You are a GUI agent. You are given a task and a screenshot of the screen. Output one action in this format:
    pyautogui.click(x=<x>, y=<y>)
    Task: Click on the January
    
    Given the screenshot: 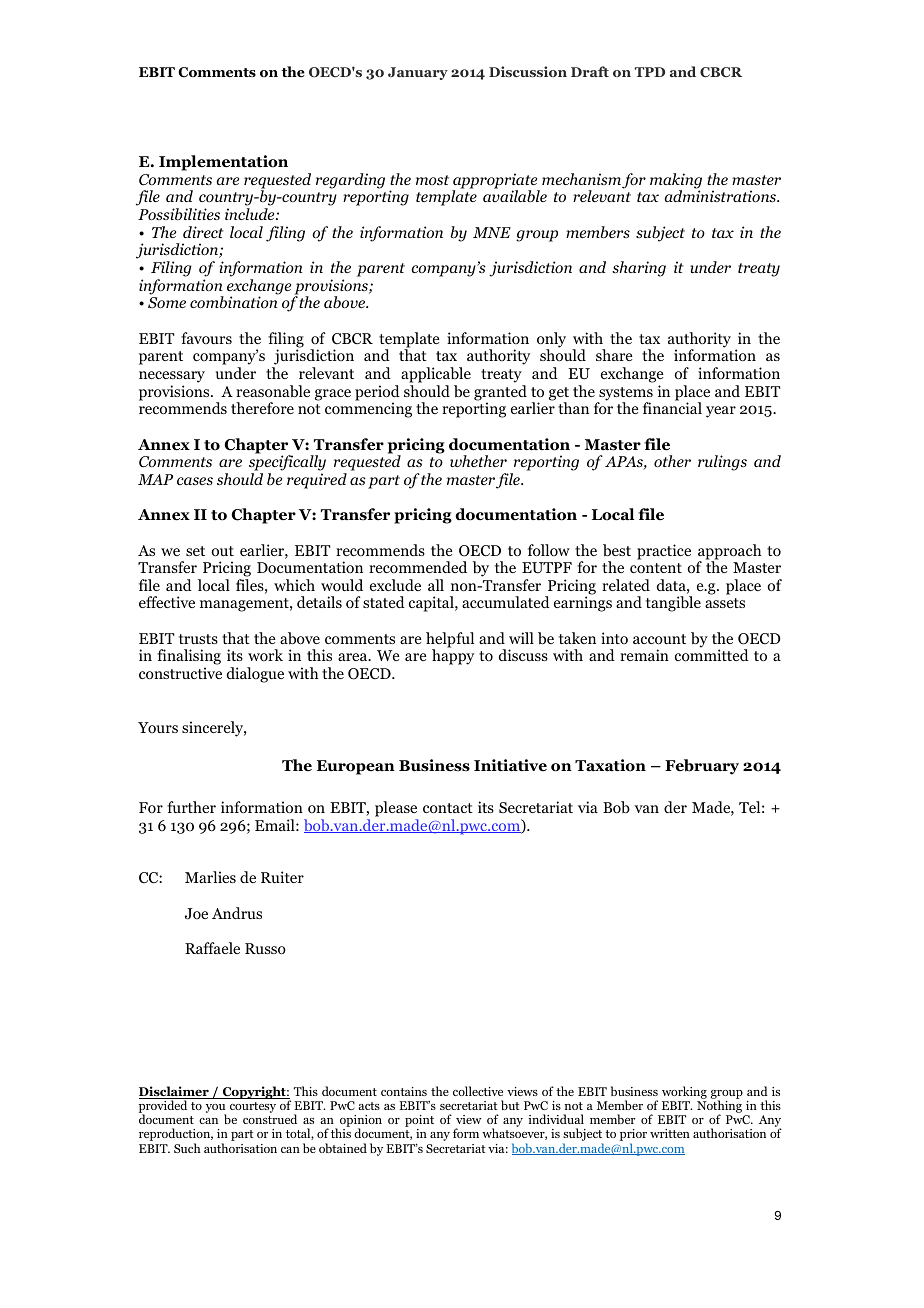 What is the action you would take?
    pyautogui.click(x=418, y=73)
